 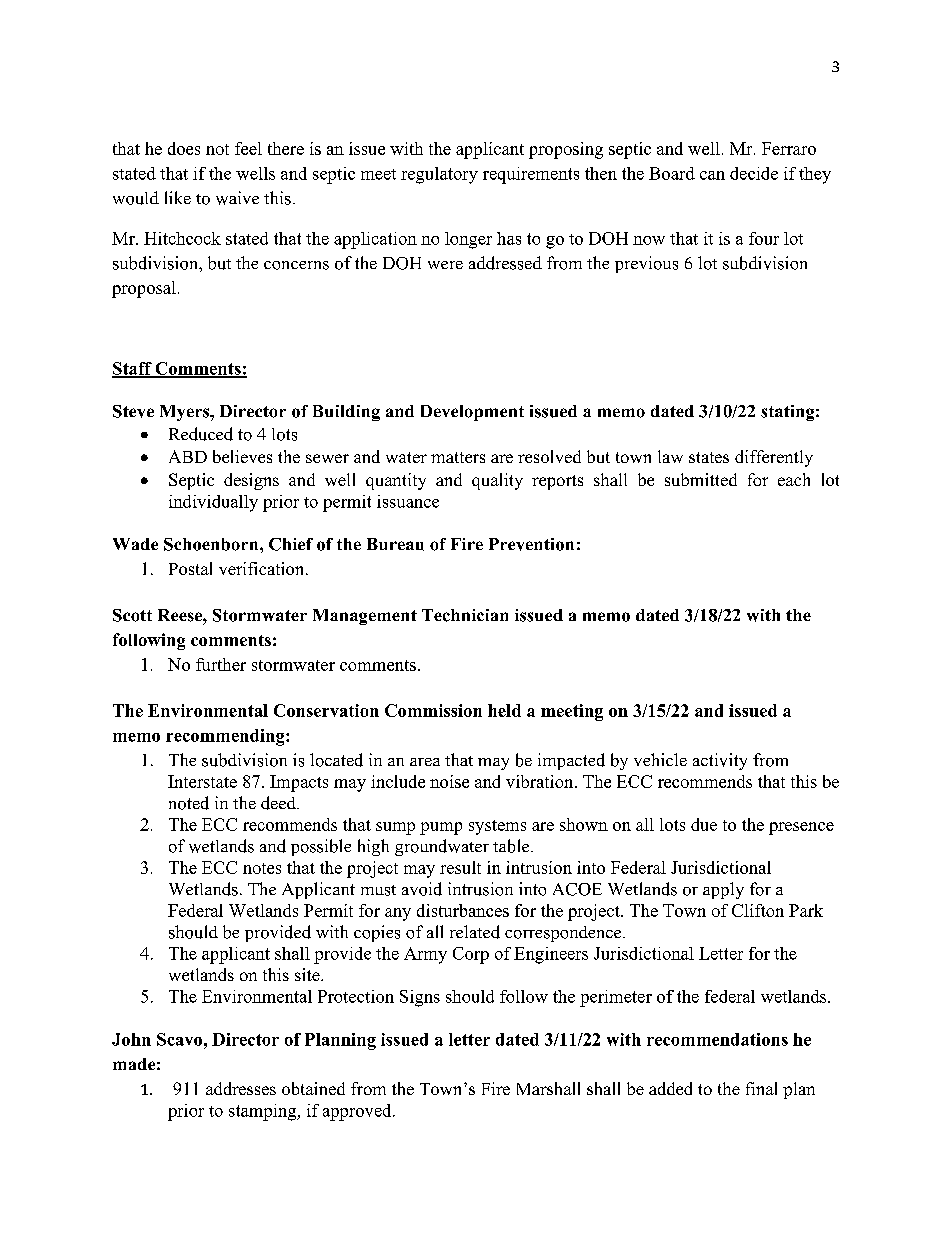 What do you see at coordinates (202, 781) in the screenshot?
I see `Interstate` at bounding box center [202, 781].
